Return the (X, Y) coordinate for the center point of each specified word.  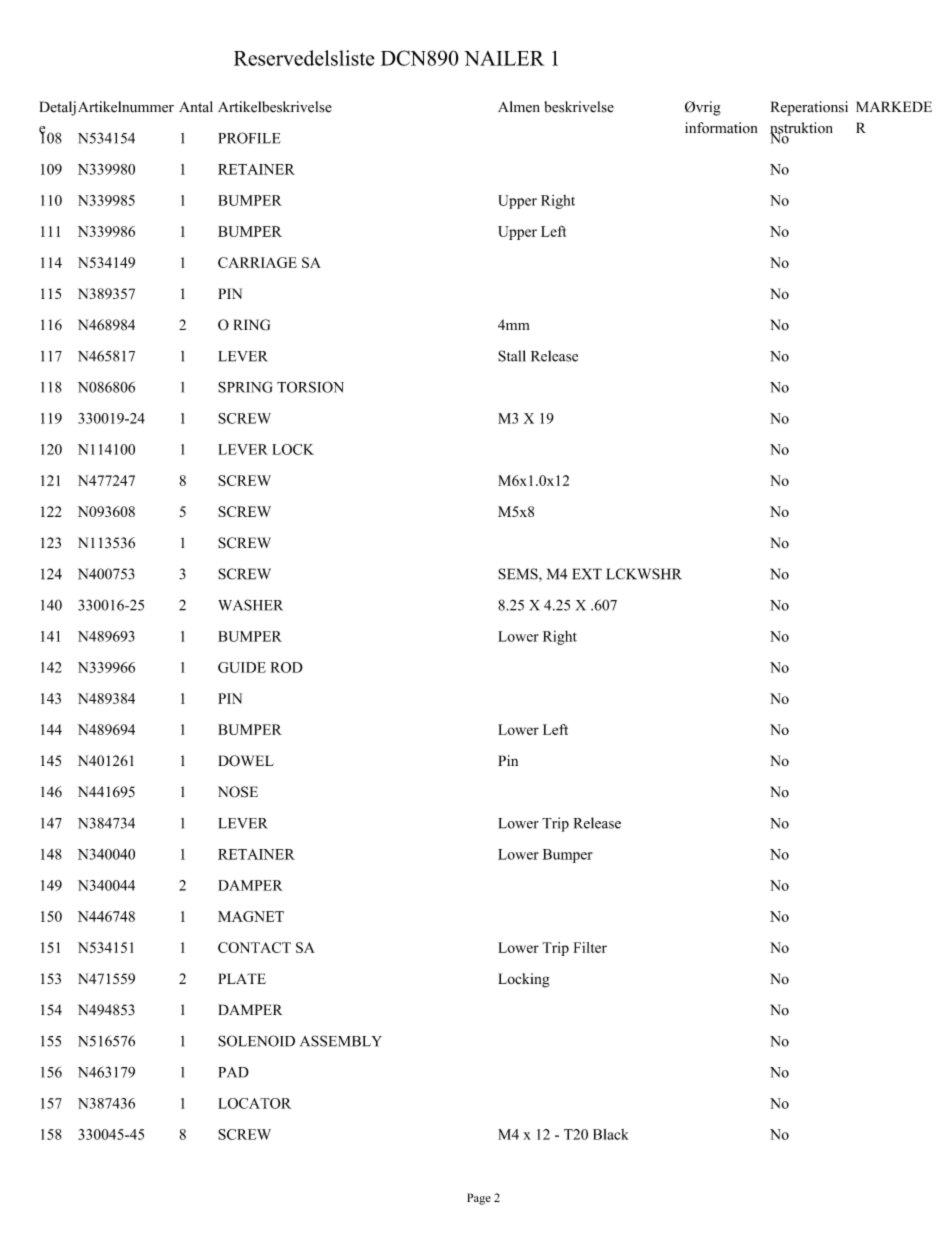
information (721, 128)
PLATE (242, 978)
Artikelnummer (126, 107)
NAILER (504, 58)
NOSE (238, 792)
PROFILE (249, 138)
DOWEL (246, 761)
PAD (233, 1072)
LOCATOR (254, 1103)
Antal (196, 107)
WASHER (250, 605)
